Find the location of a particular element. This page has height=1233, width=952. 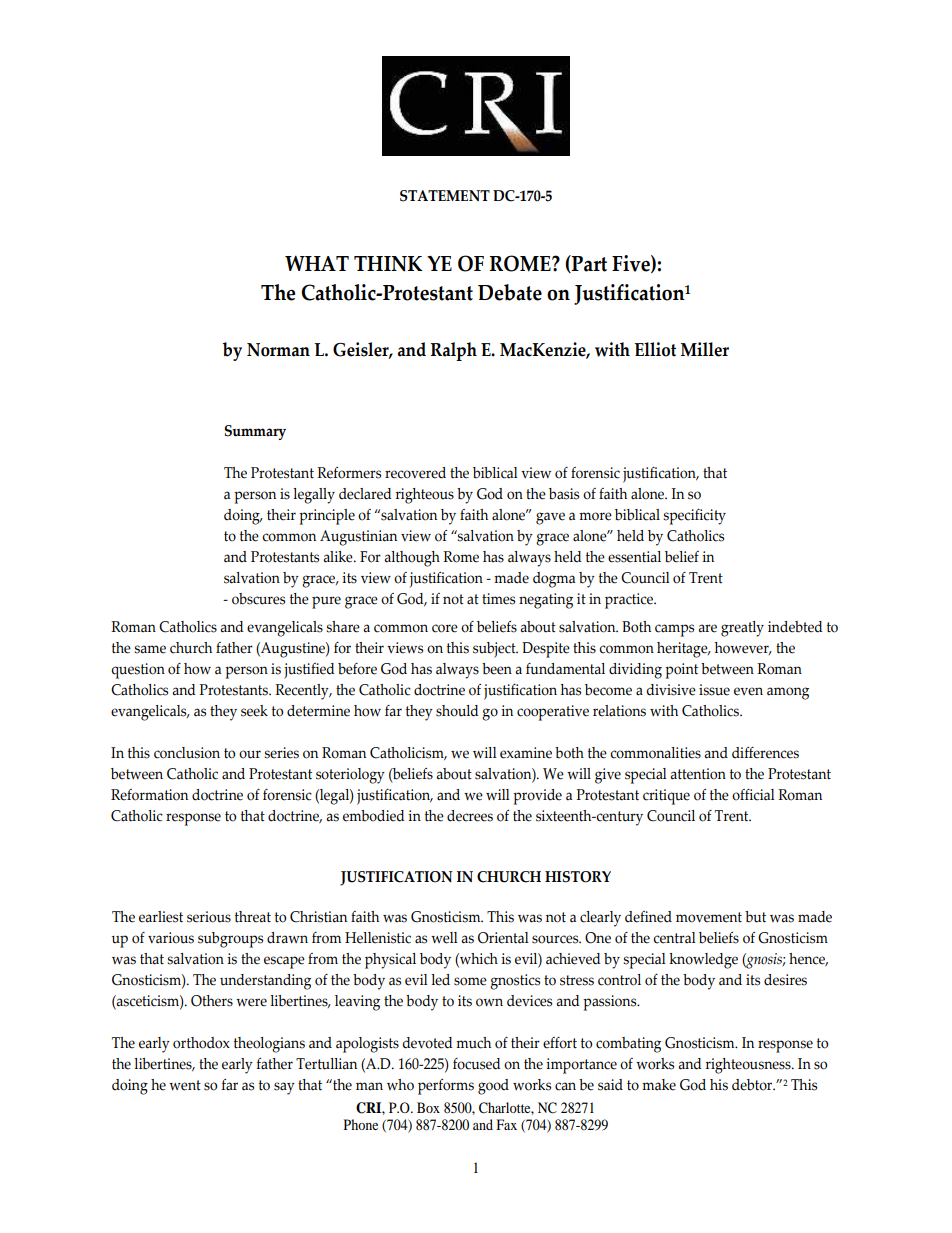

heritage is located at coordinates (683, 650).
